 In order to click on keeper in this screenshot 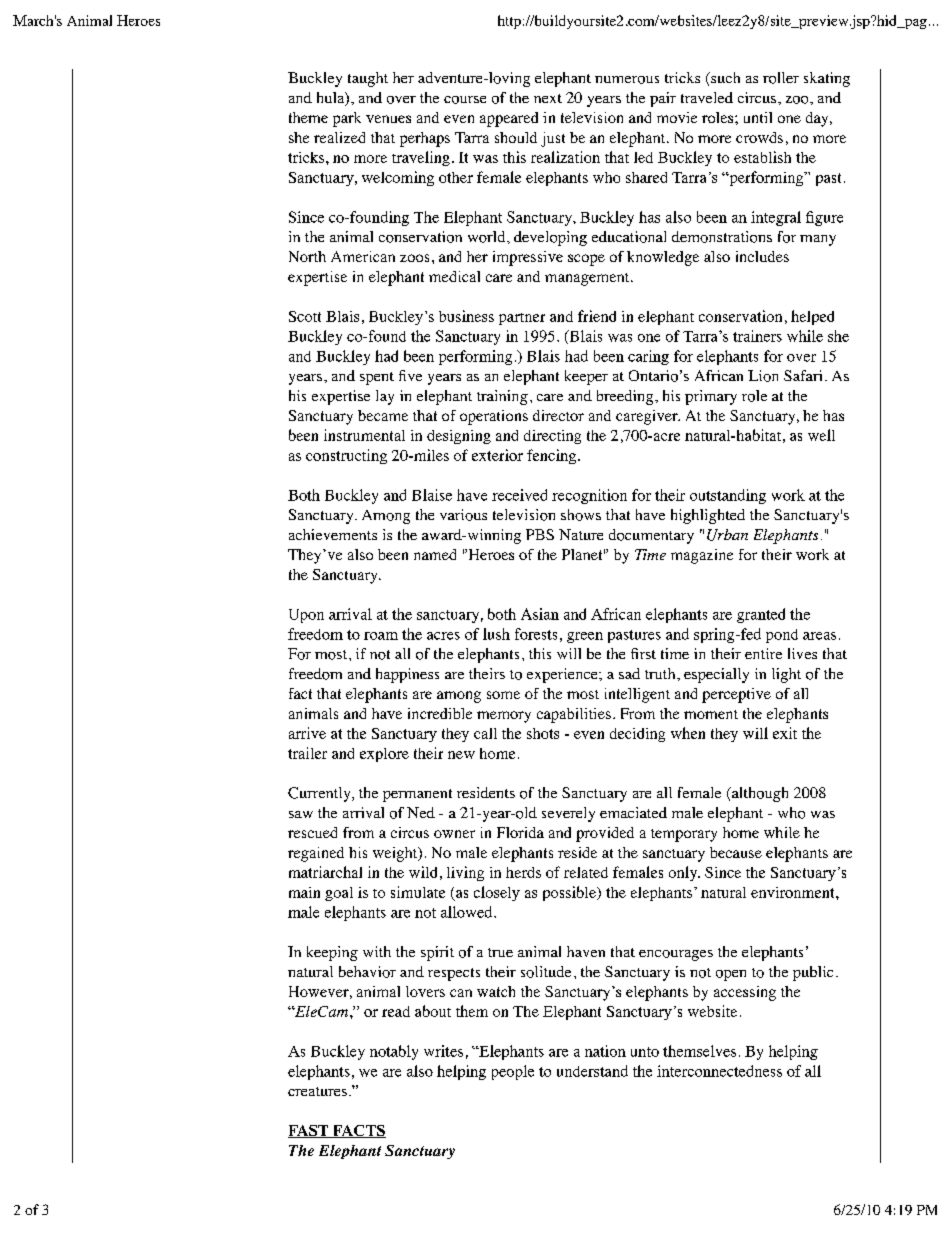, I will do `click(586, 377)`.
